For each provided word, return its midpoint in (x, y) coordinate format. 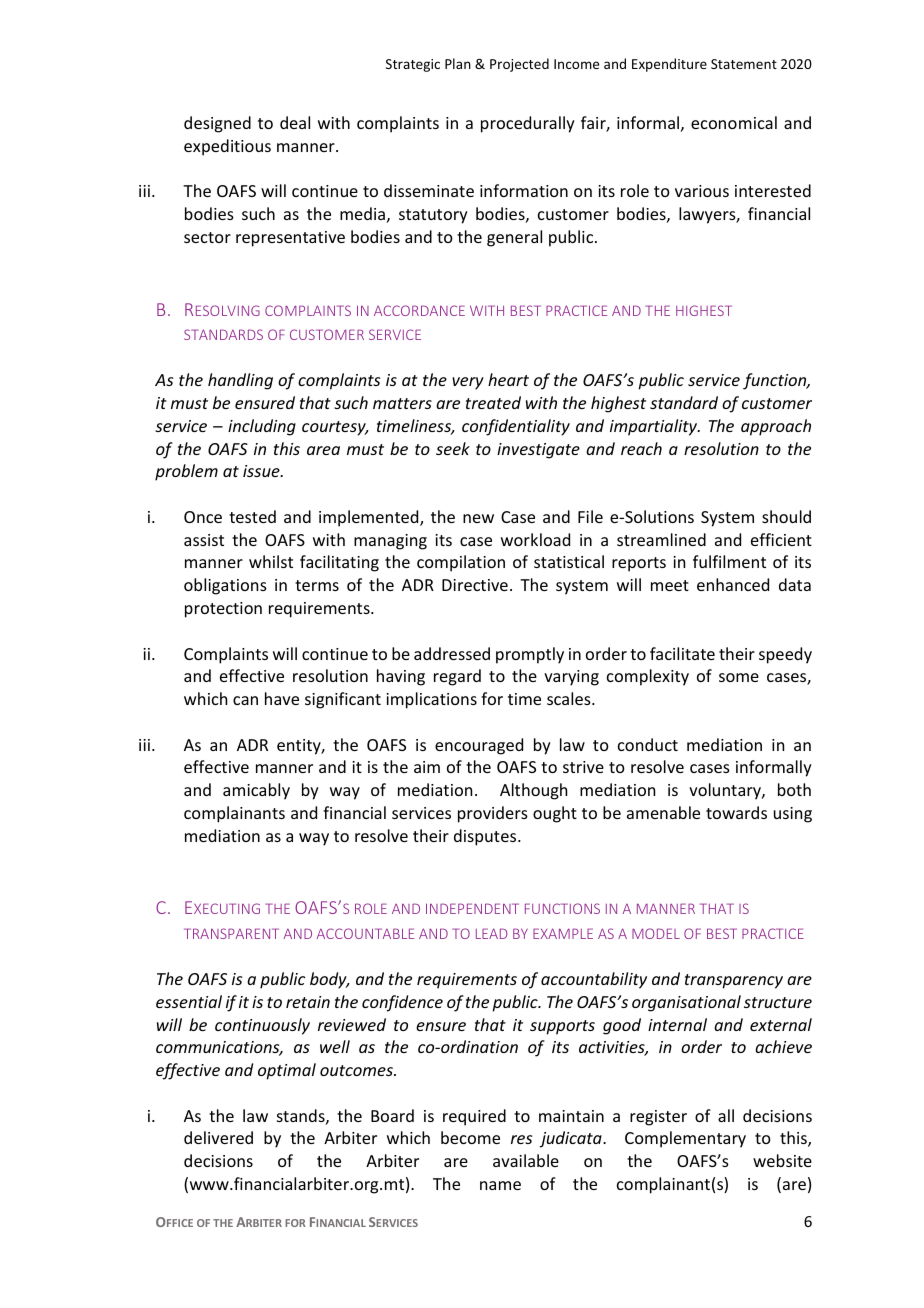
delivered (218, 1137)
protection (223, 610)
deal (295, 122)
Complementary (685, 1139)
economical (734, 122)
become (470, 1137)
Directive (475, 585)
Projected (519, 65)
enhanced (733, 584)
